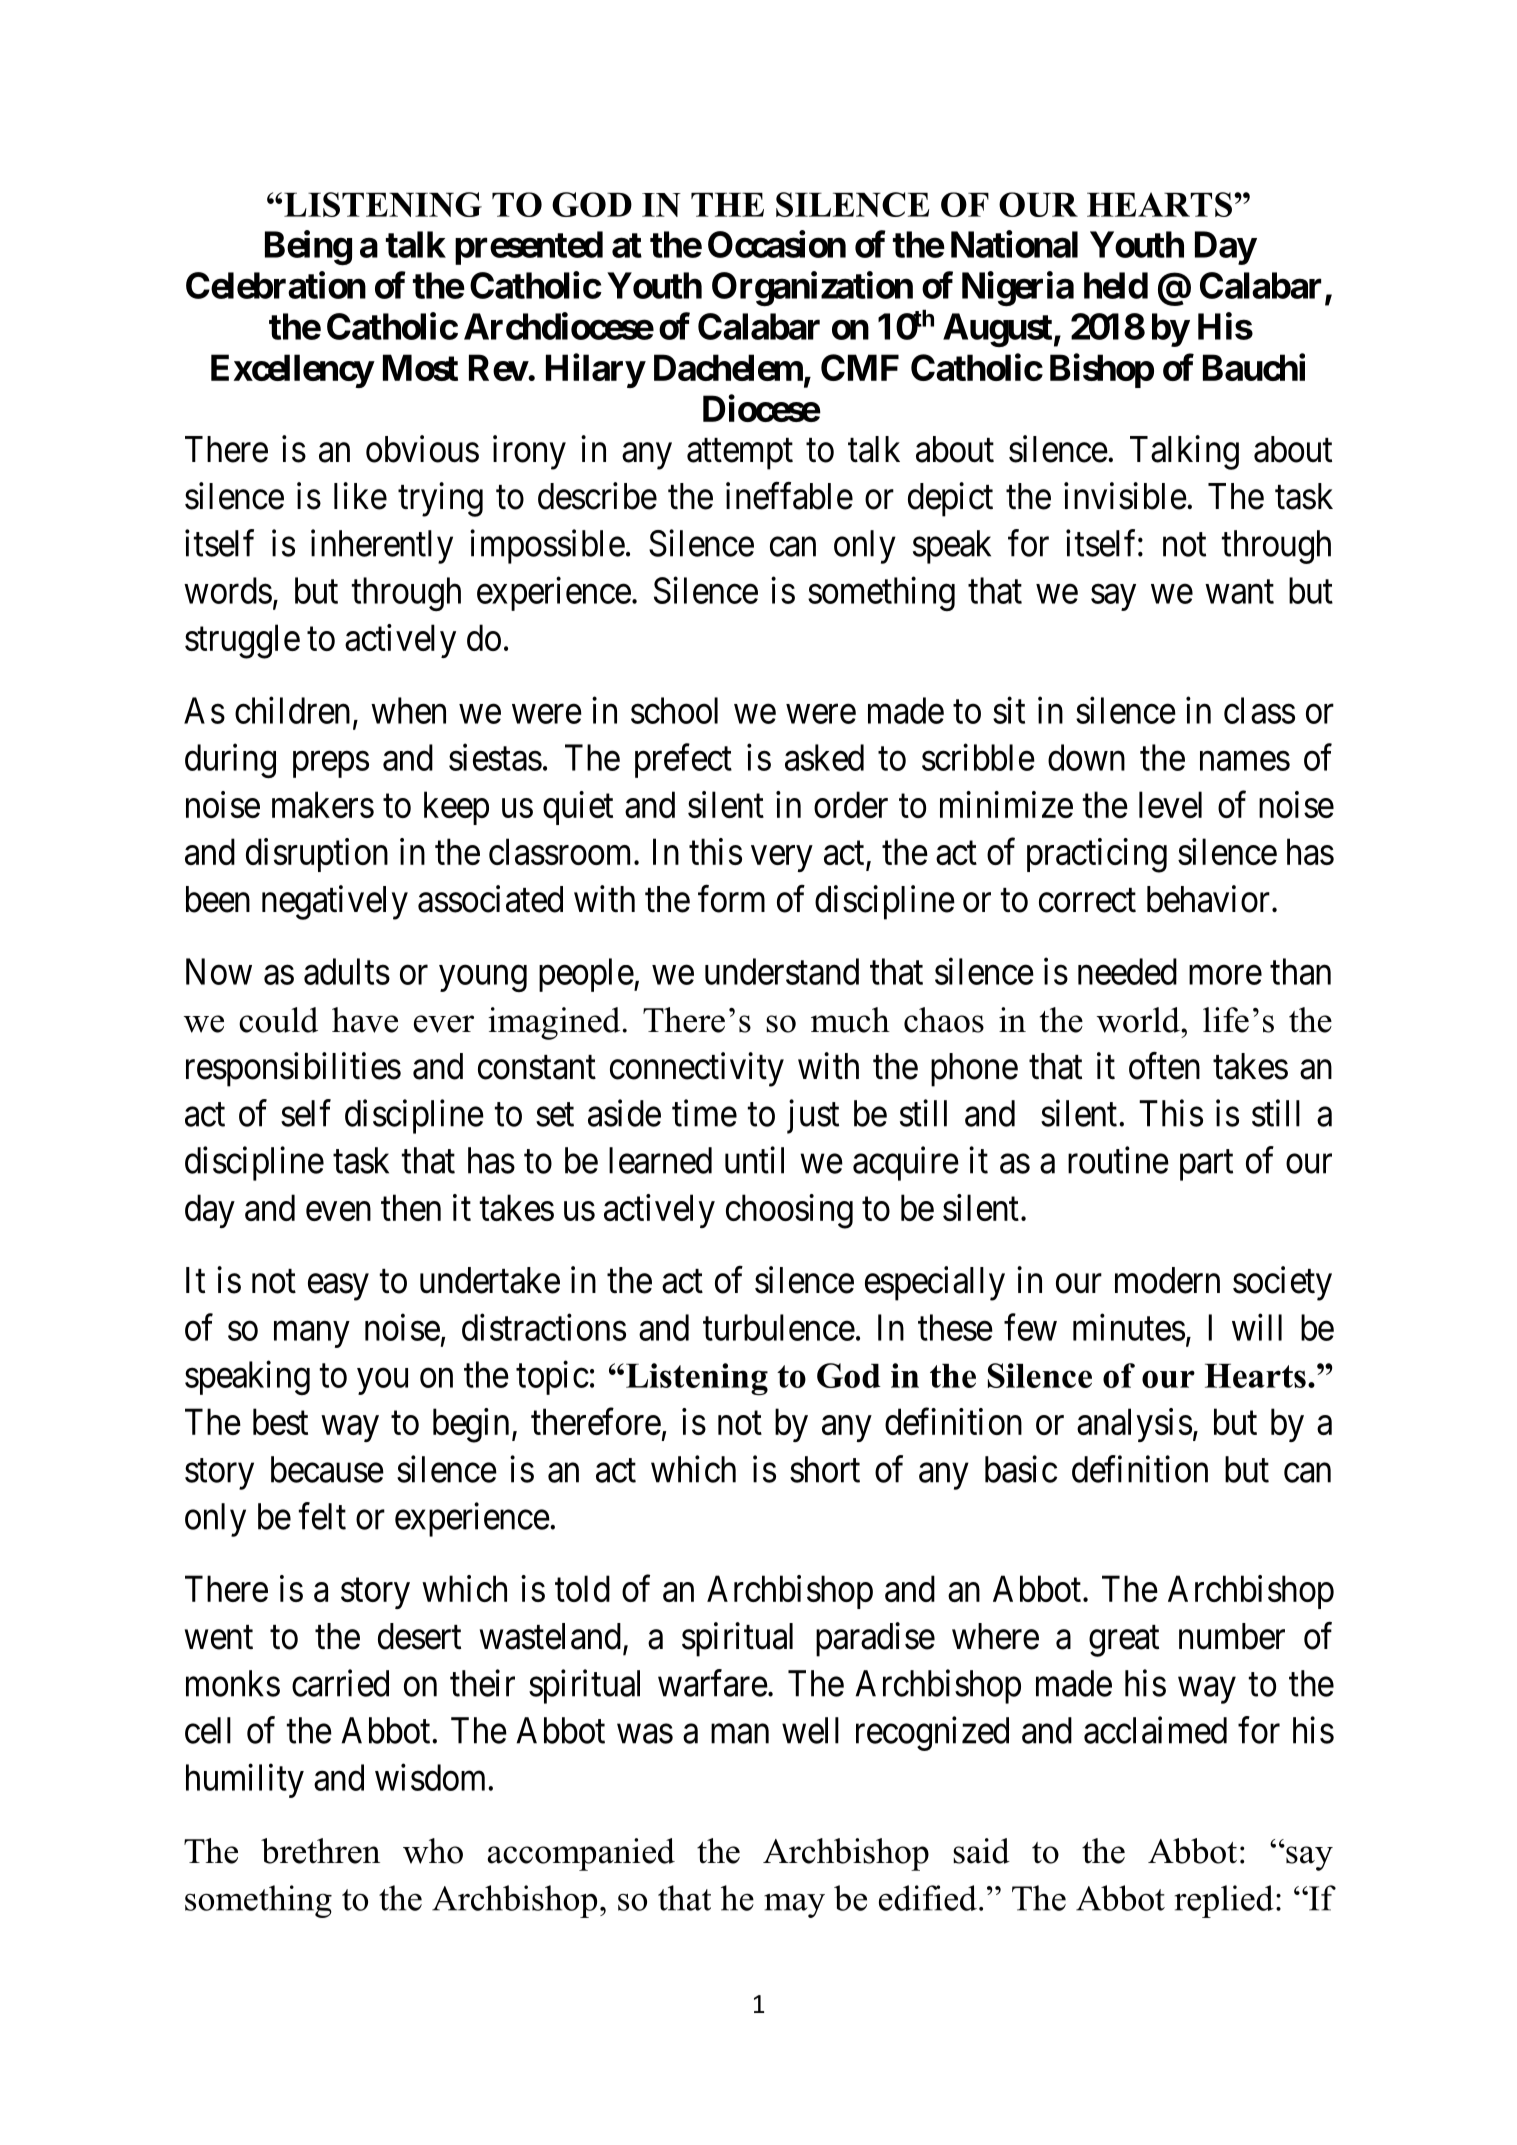 The image size is (1517, 2145). Describe the element at coordinates (1116, 285) in the screenshot. I see `held` at that location.
